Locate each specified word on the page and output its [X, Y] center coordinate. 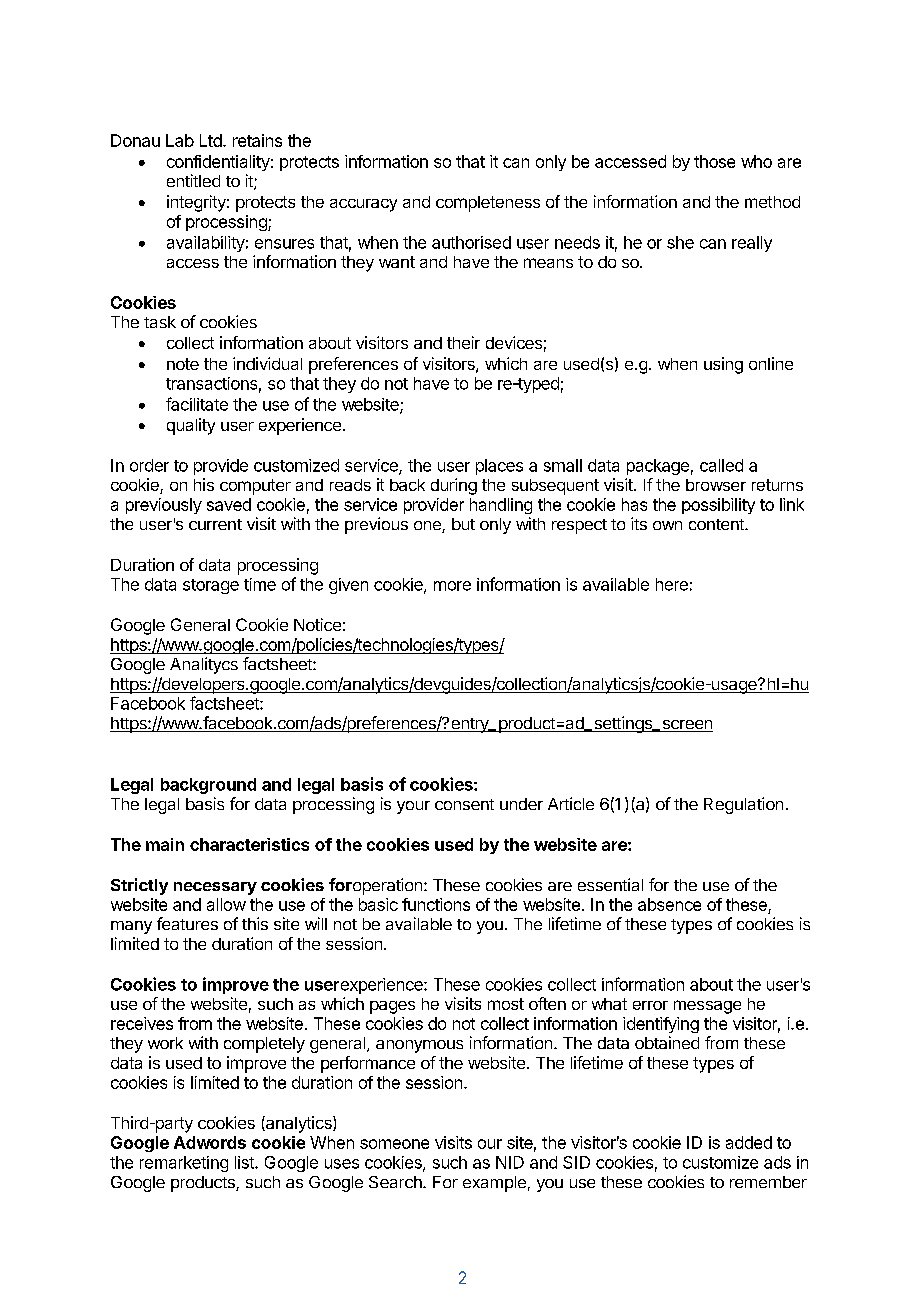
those [714, 161]
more [452, 586]
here [672, 584]
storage [211, 586]
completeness [488, 204]
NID [510, 1162]
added [749, 1142]
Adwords [210, 1142]
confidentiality [218, 163]
